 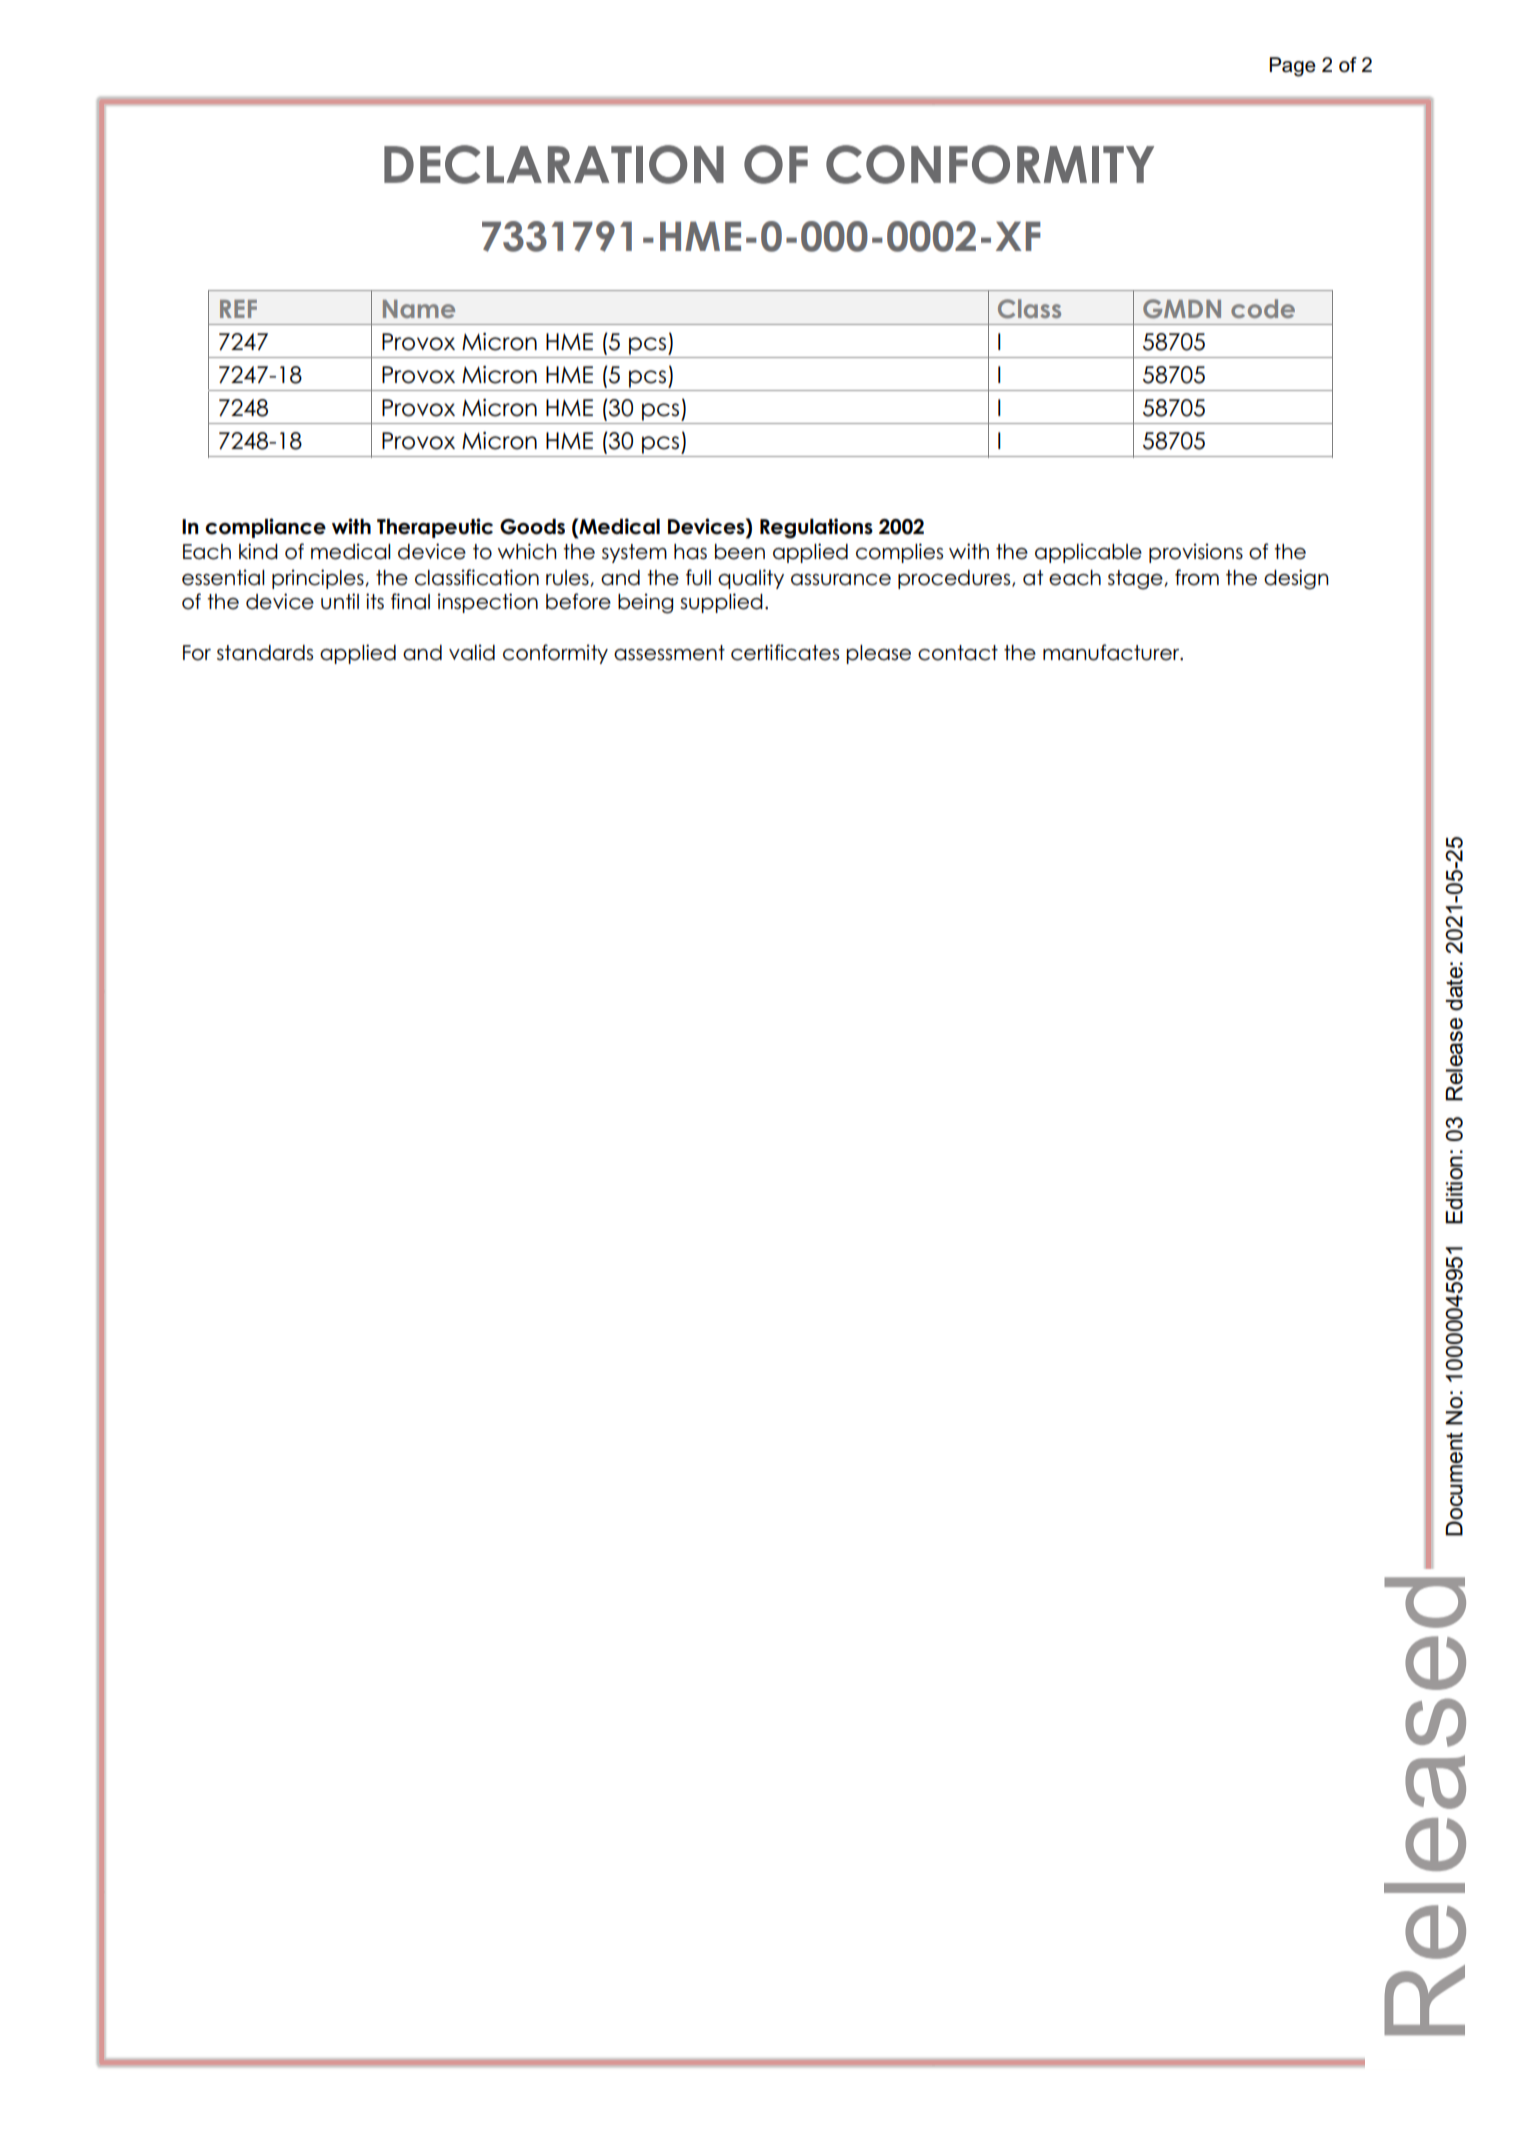 What do you see at coordinates (1292, 67) in the document?
I see `Page` at bounding box center [1292, 67].
